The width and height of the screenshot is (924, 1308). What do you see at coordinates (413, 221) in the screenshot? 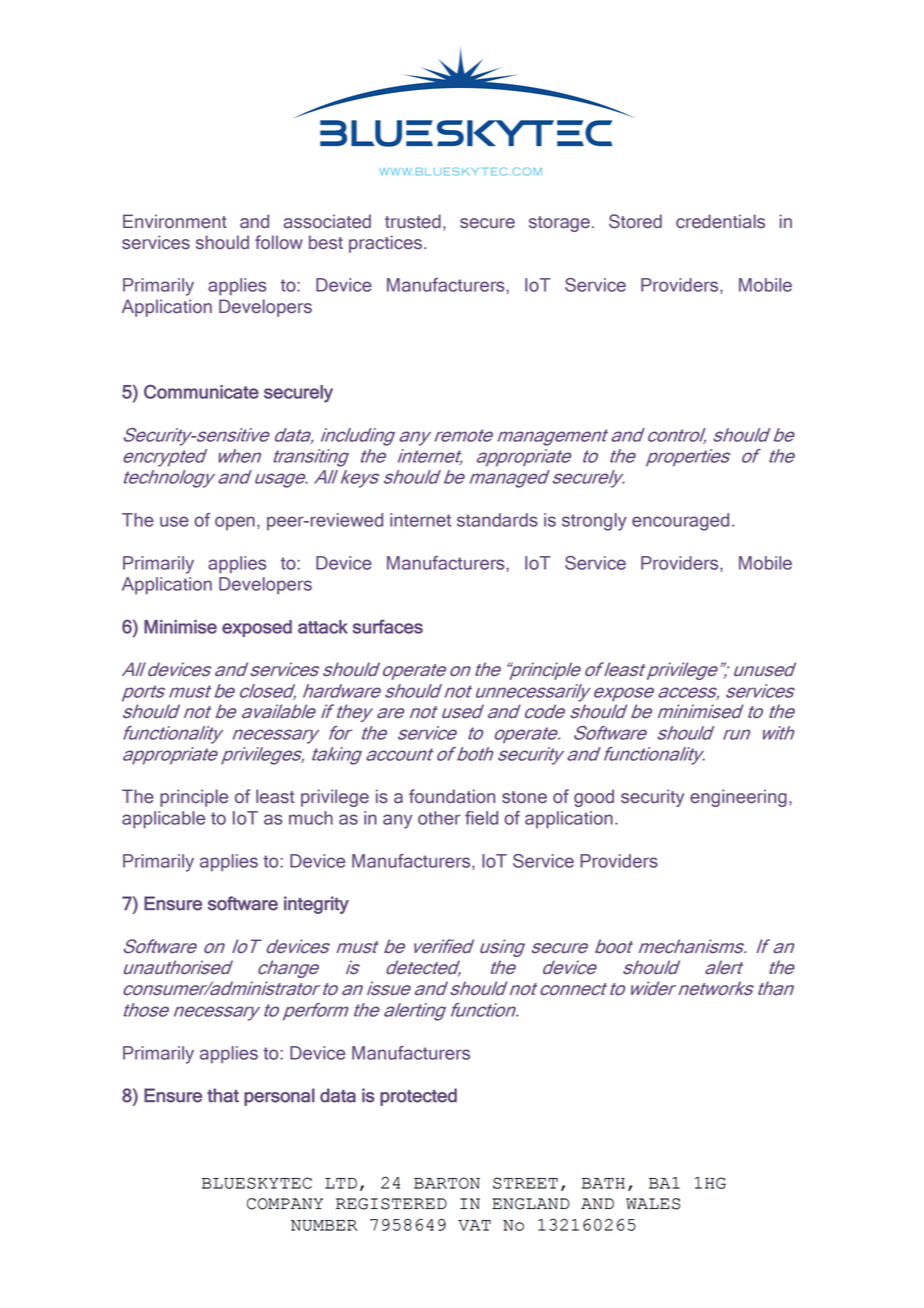
I see `trusted` at bounding box center [413, 221].
